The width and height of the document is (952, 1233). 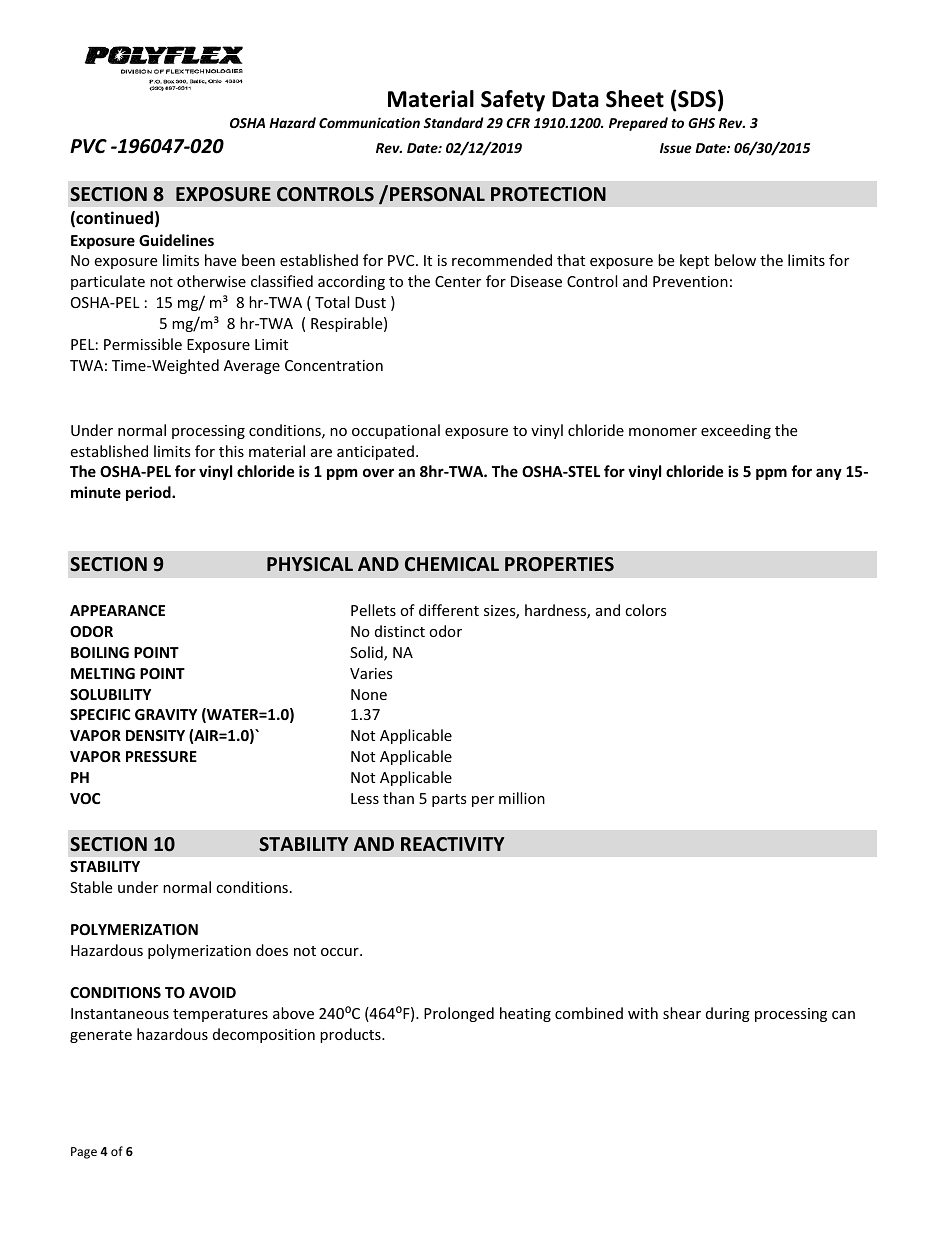 I want to click on occupational, so click(x=396, y=431).
